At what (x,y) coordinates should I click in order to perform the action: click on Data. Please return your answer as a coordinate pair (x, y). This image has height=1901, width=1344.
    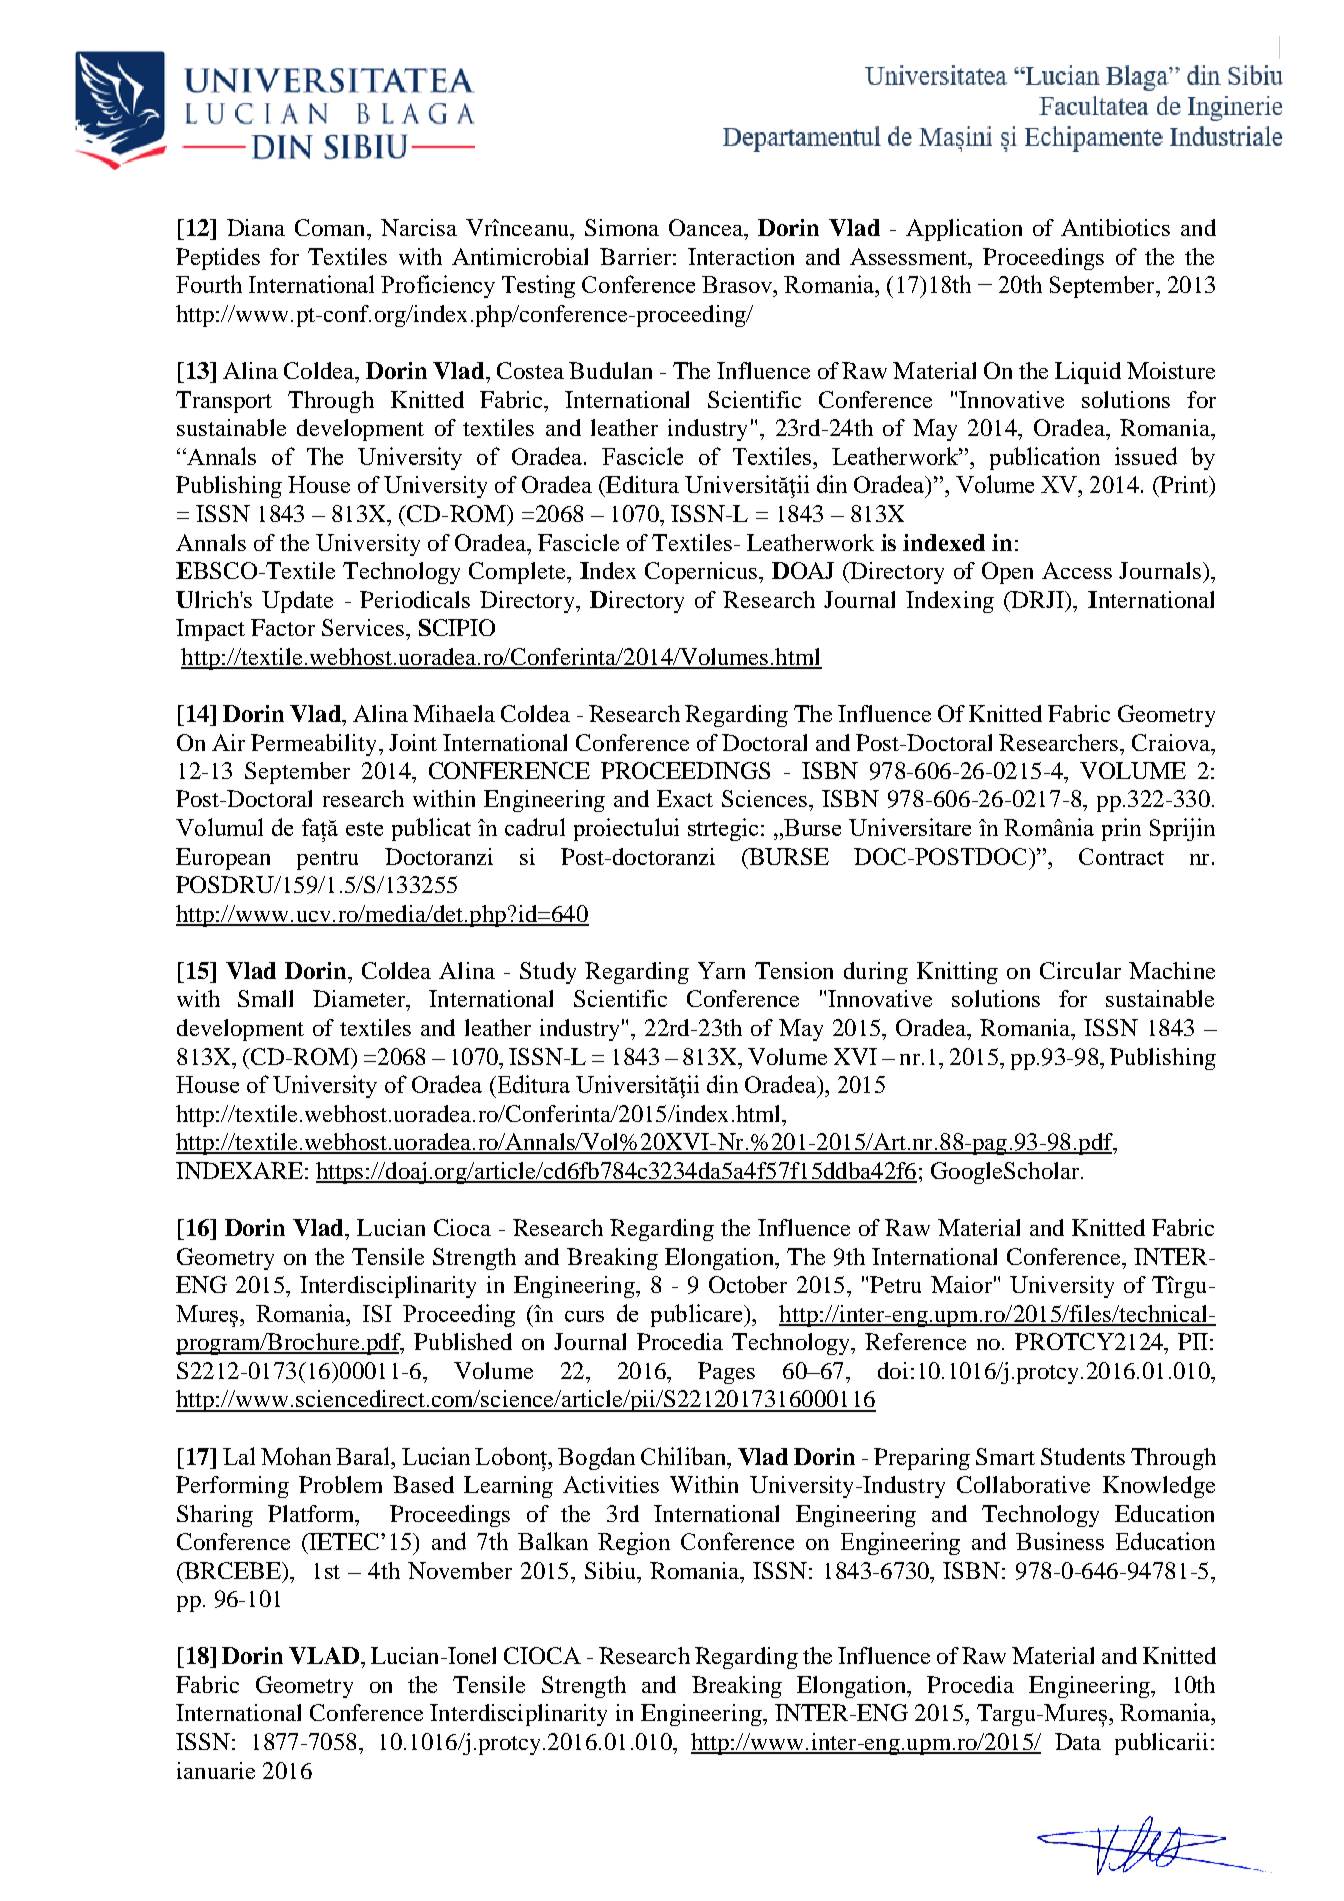
    Looking at the image, I should click on (1078, 1741).
